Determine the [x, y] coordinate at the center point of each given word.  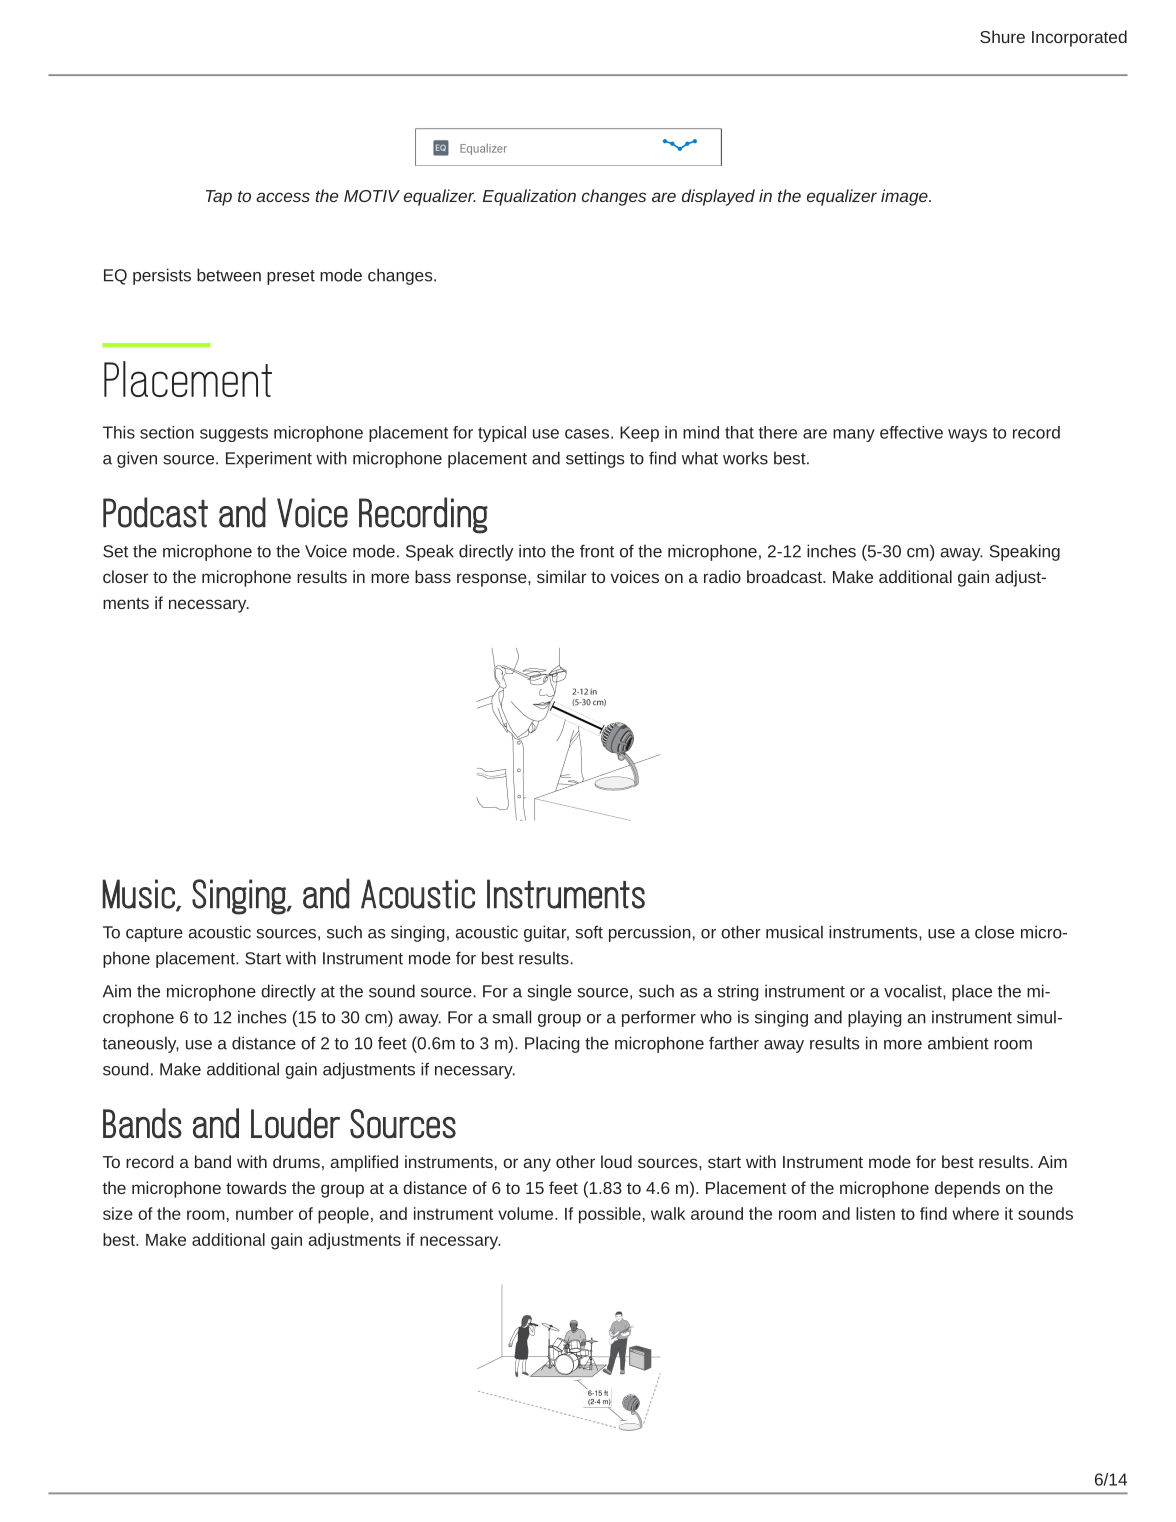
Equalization [529, 197]
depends [967, 1189]
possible [610, 1215]
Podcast [155, 512]
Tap [219, 198]
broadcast [785, 576]
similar [562, 576]
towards [256, 1187]
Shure [1002, 36]
